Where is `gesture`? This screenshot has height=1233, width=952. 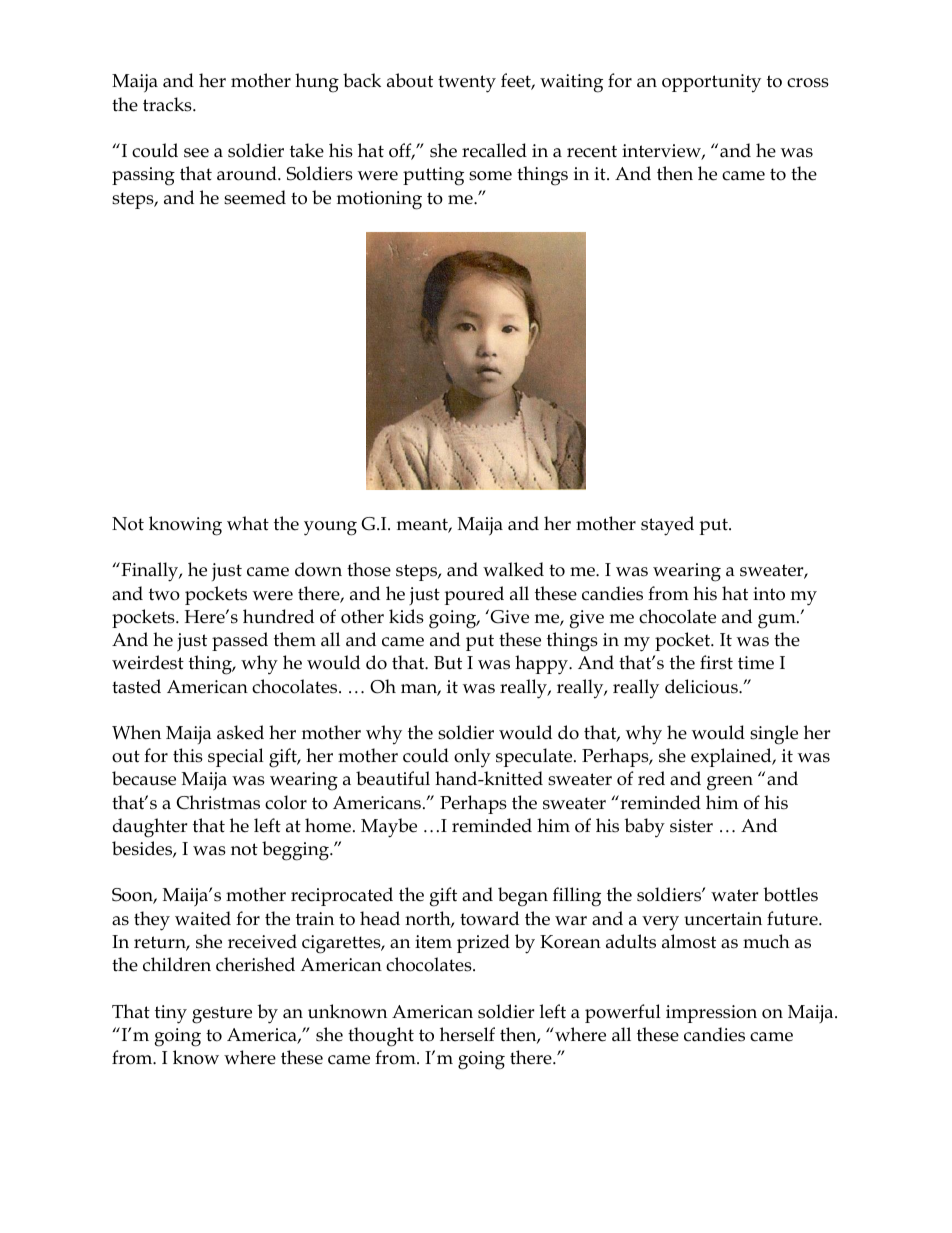 gesture is located at coordinates (222, 1015).
